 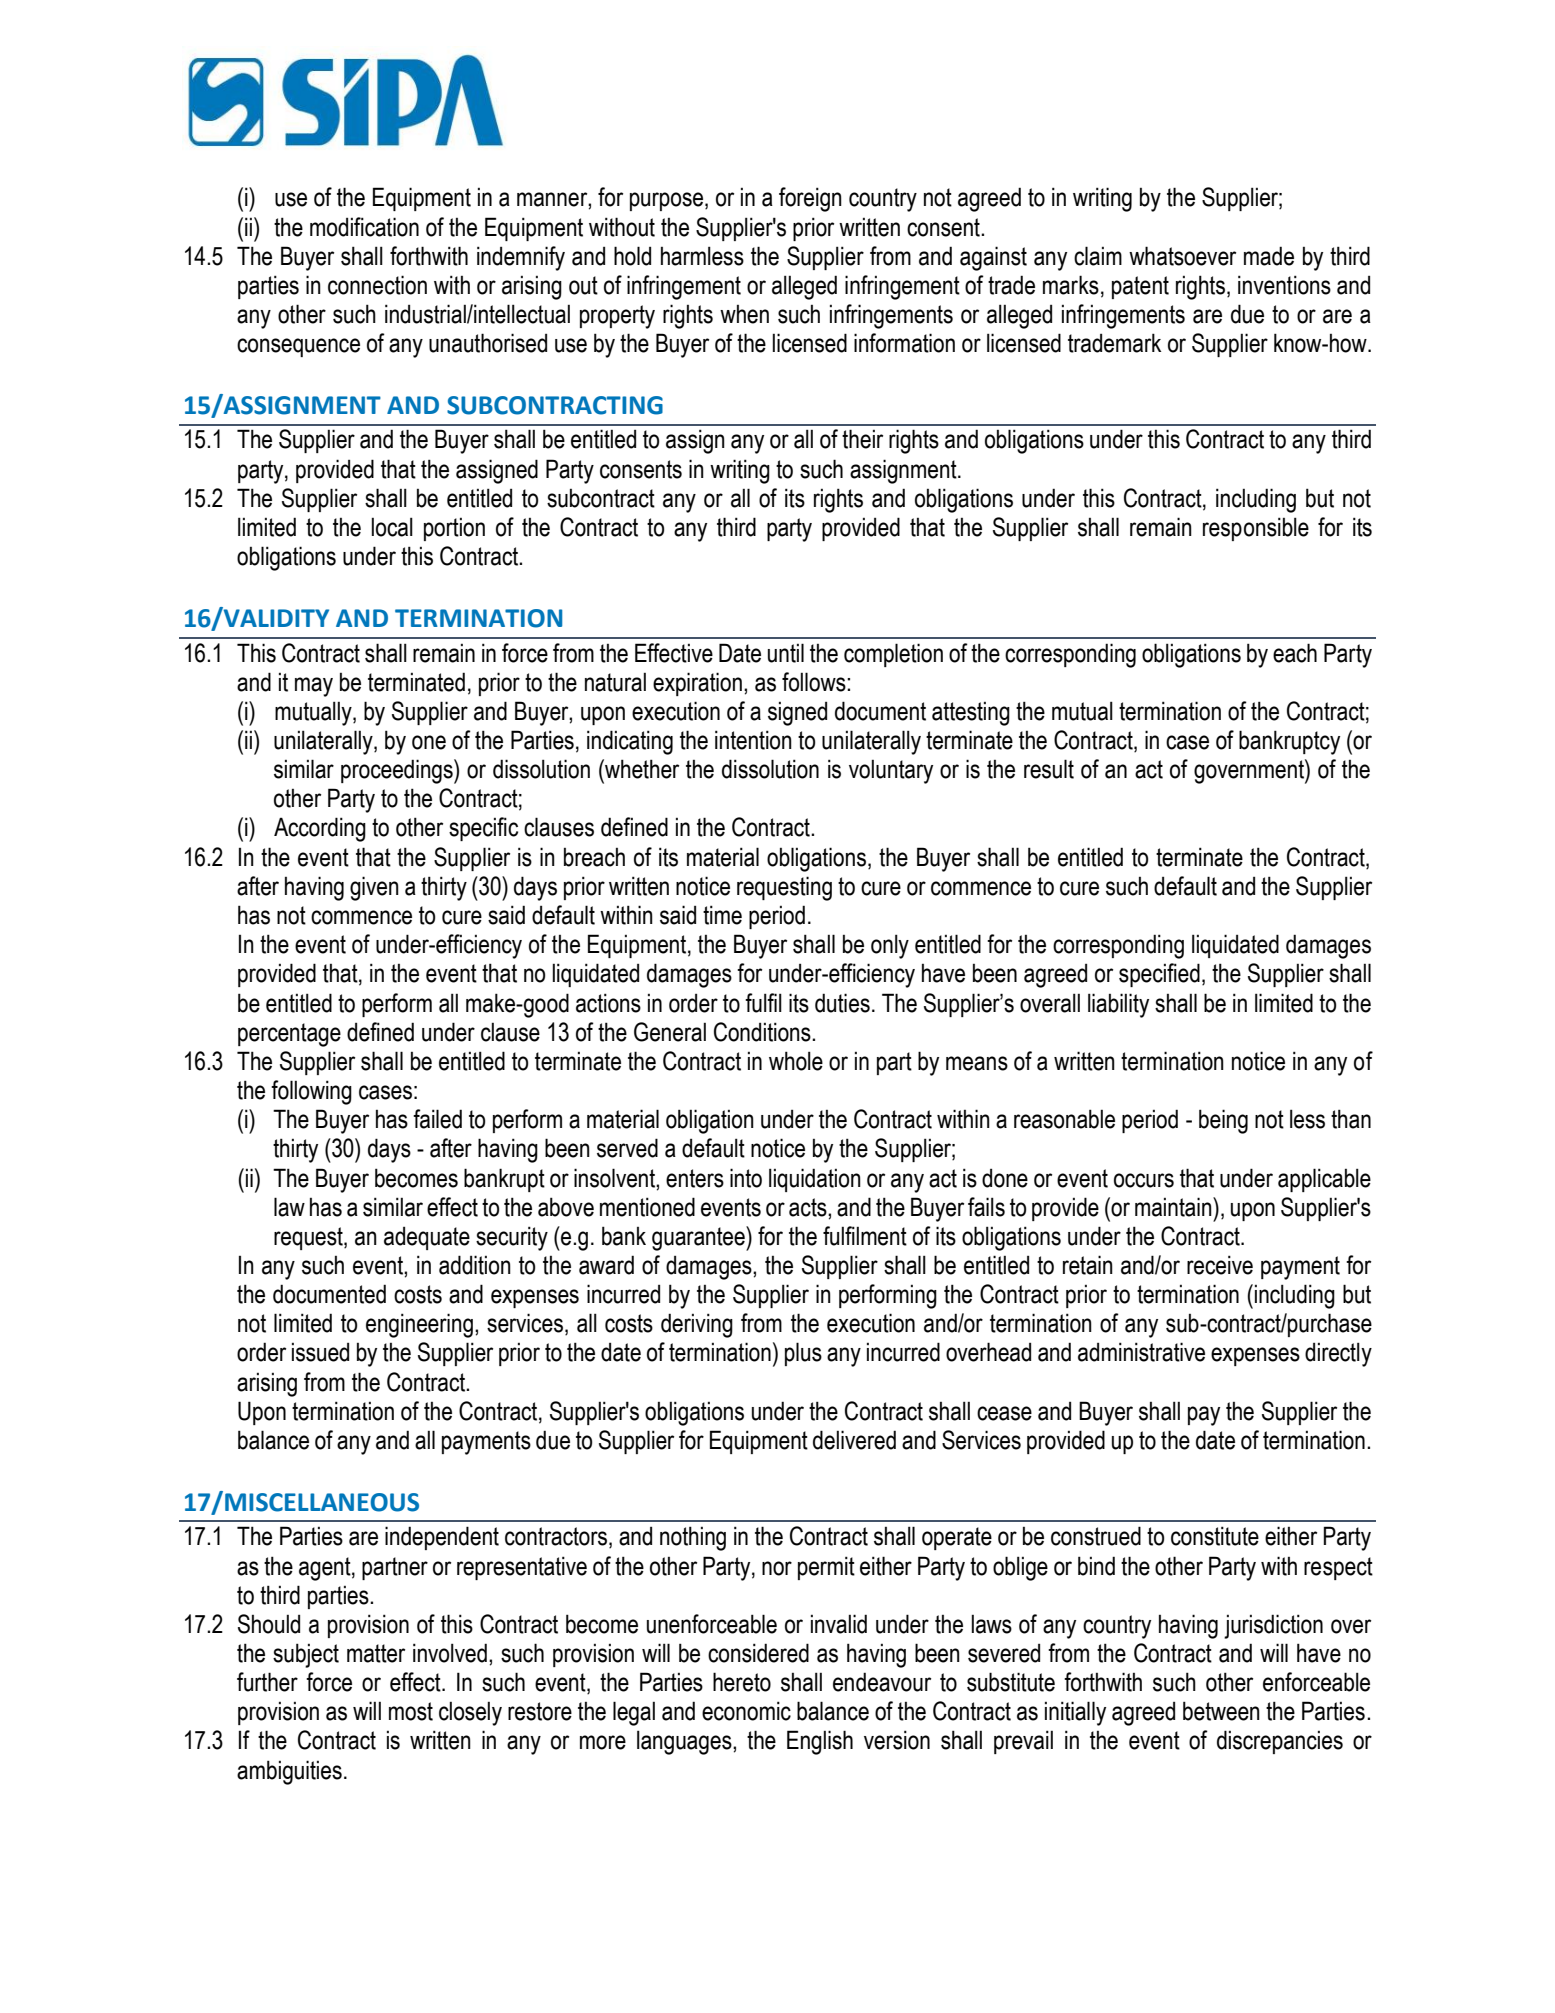 I want to click on foreign, so click(x=810, y=199).
